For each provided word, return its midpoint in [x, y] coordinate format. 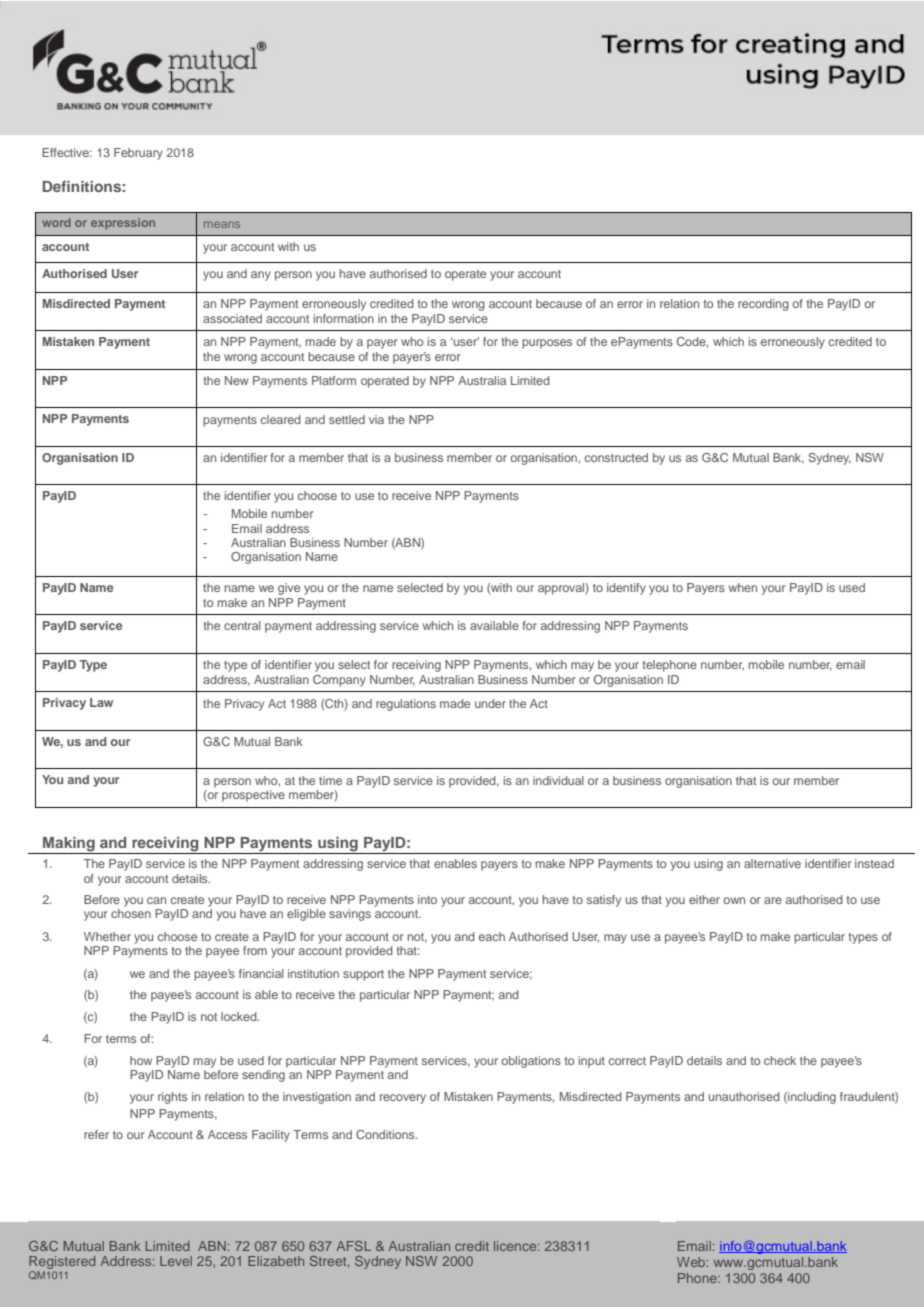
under [490, 703]
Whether [107, 936]
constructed [616, 457]
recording [763, 305]
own [734, 900]
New [237, 380]
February [138, 154]
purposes [547, 344]
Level [176, 1261]
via [376, 419]
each [492, 936]
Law [101, 702]
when [743, 587]
